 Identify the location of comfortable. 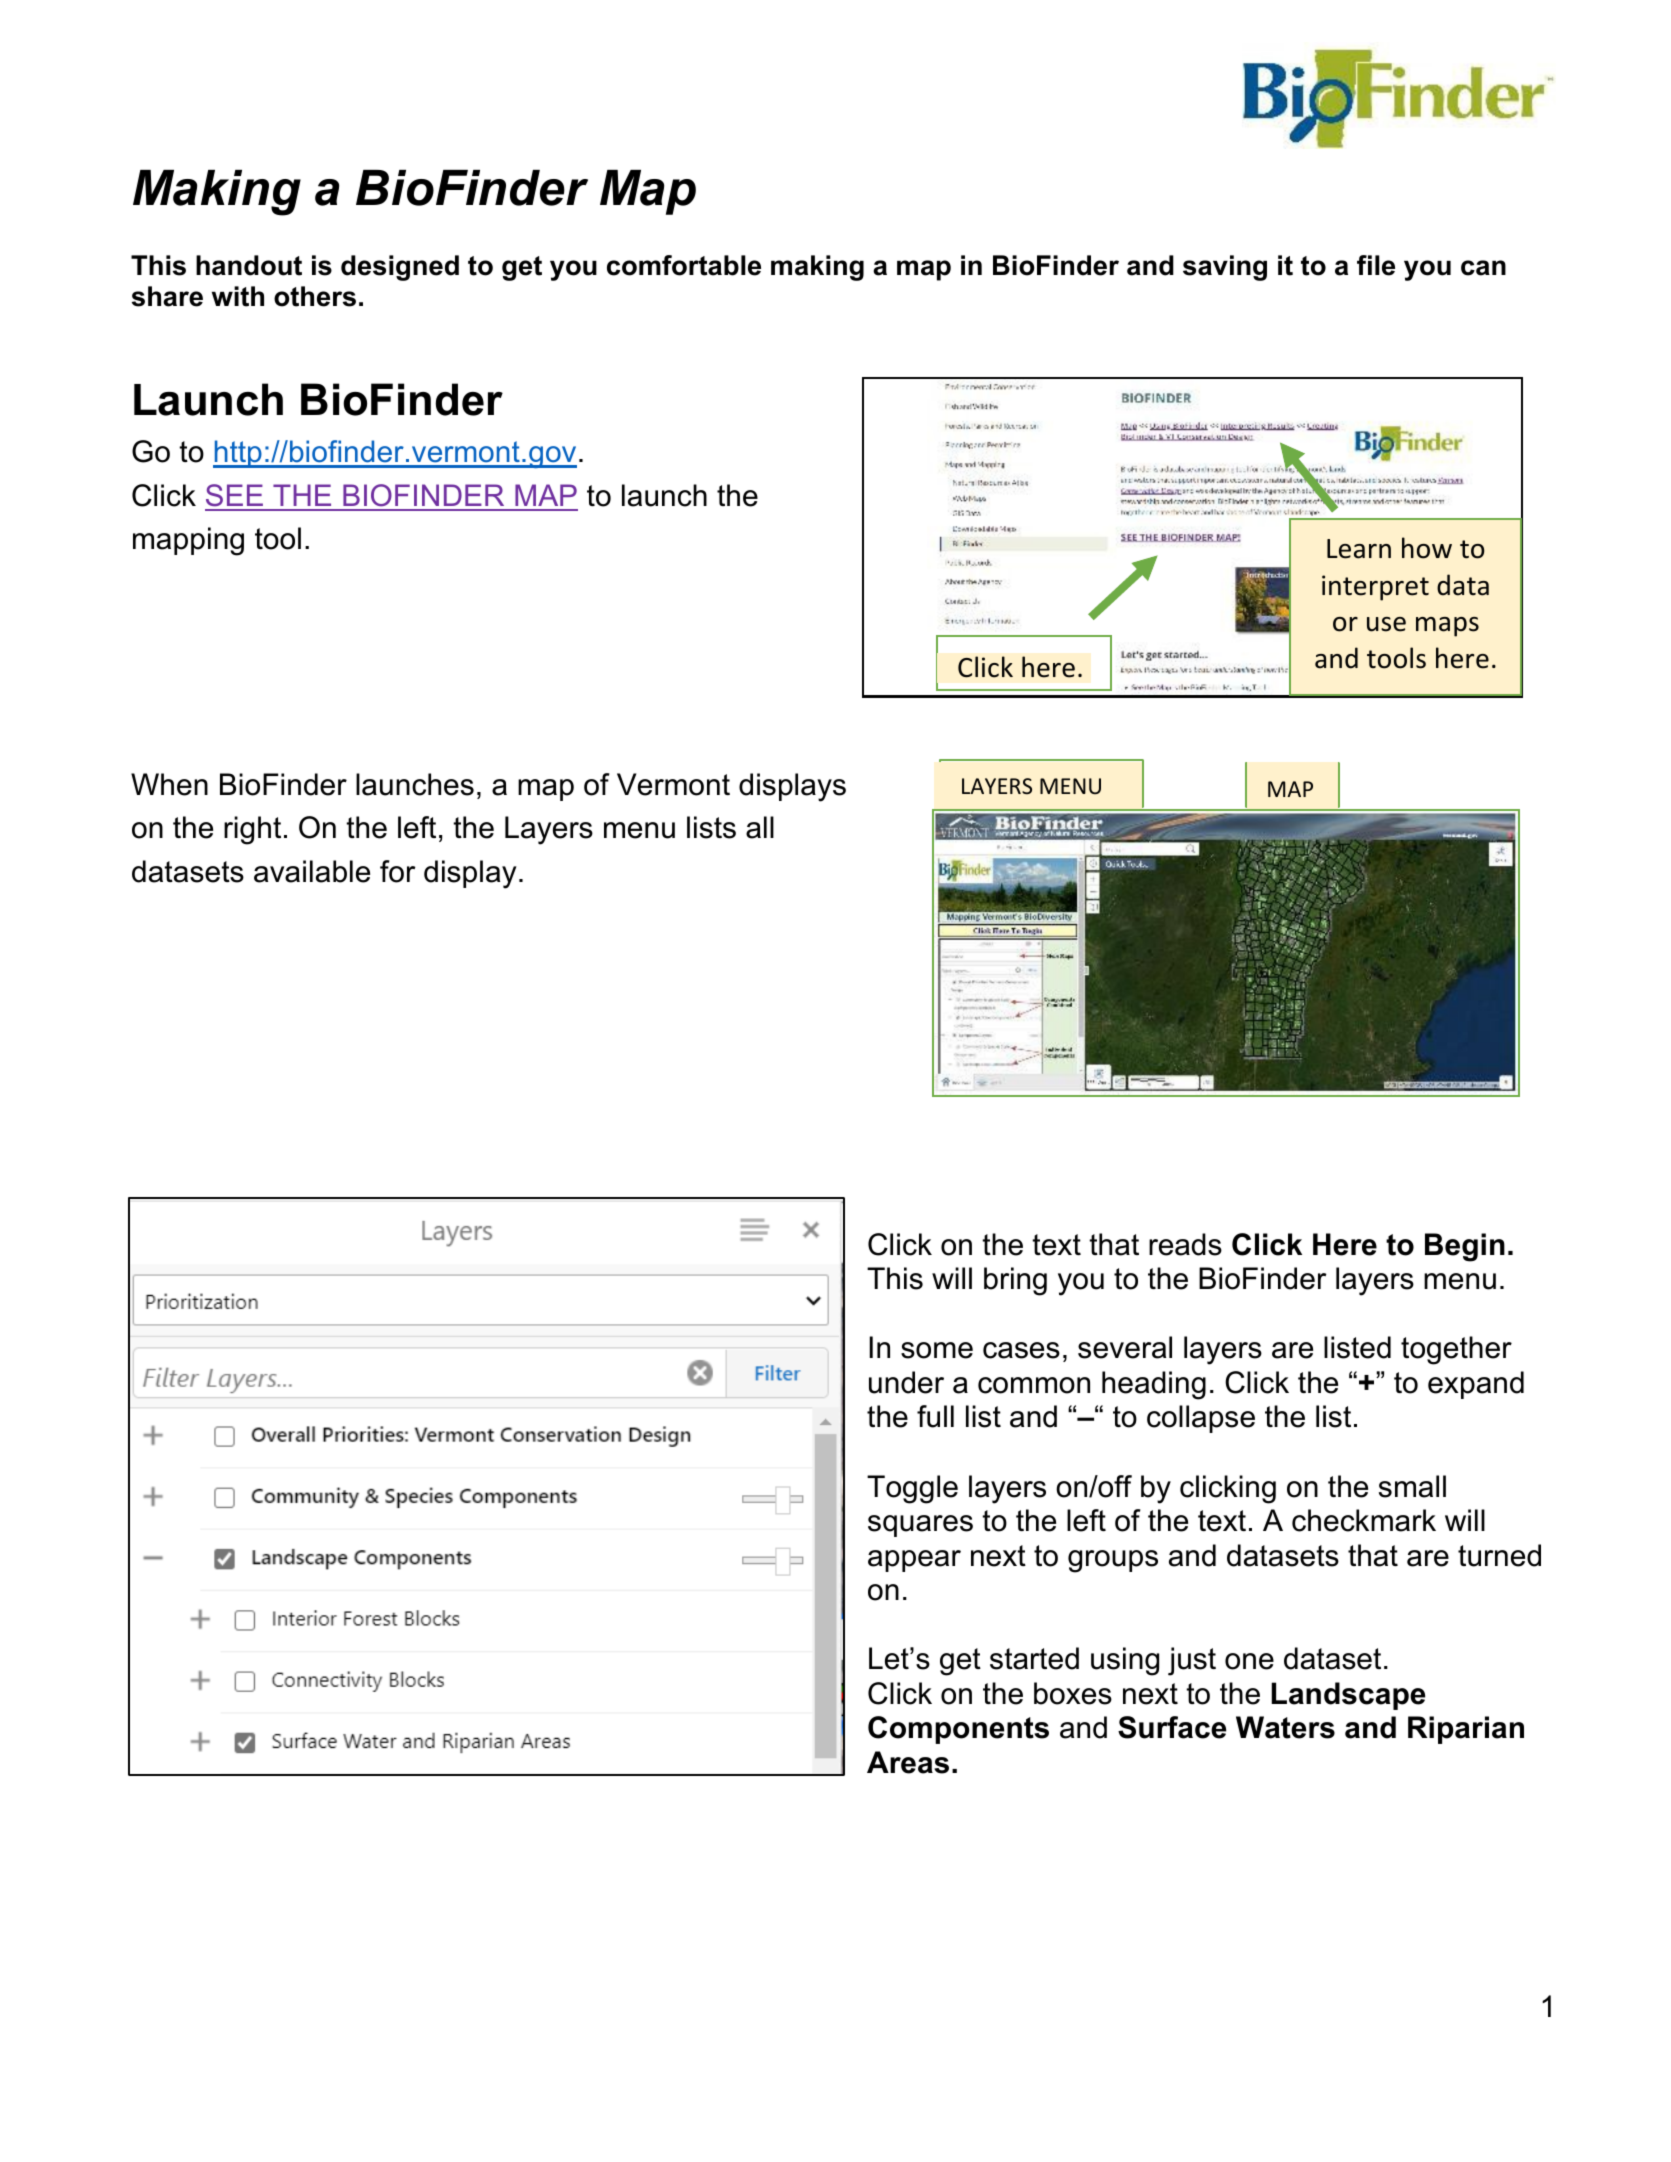
(684, 265).
